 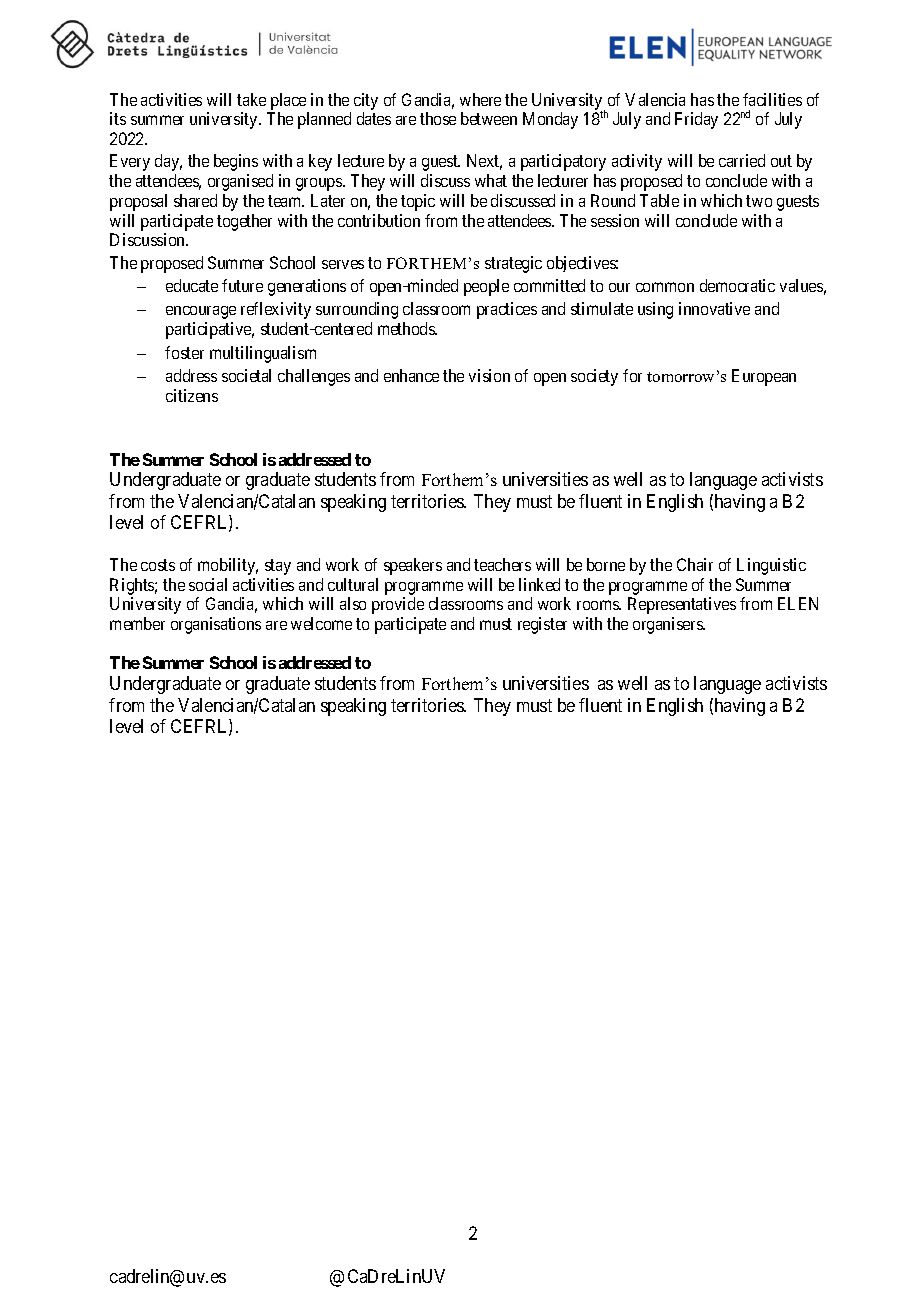 What do you see at coordinates (682, 605) in the document?
I see `Representatives` at bounding box center [682, 605].
